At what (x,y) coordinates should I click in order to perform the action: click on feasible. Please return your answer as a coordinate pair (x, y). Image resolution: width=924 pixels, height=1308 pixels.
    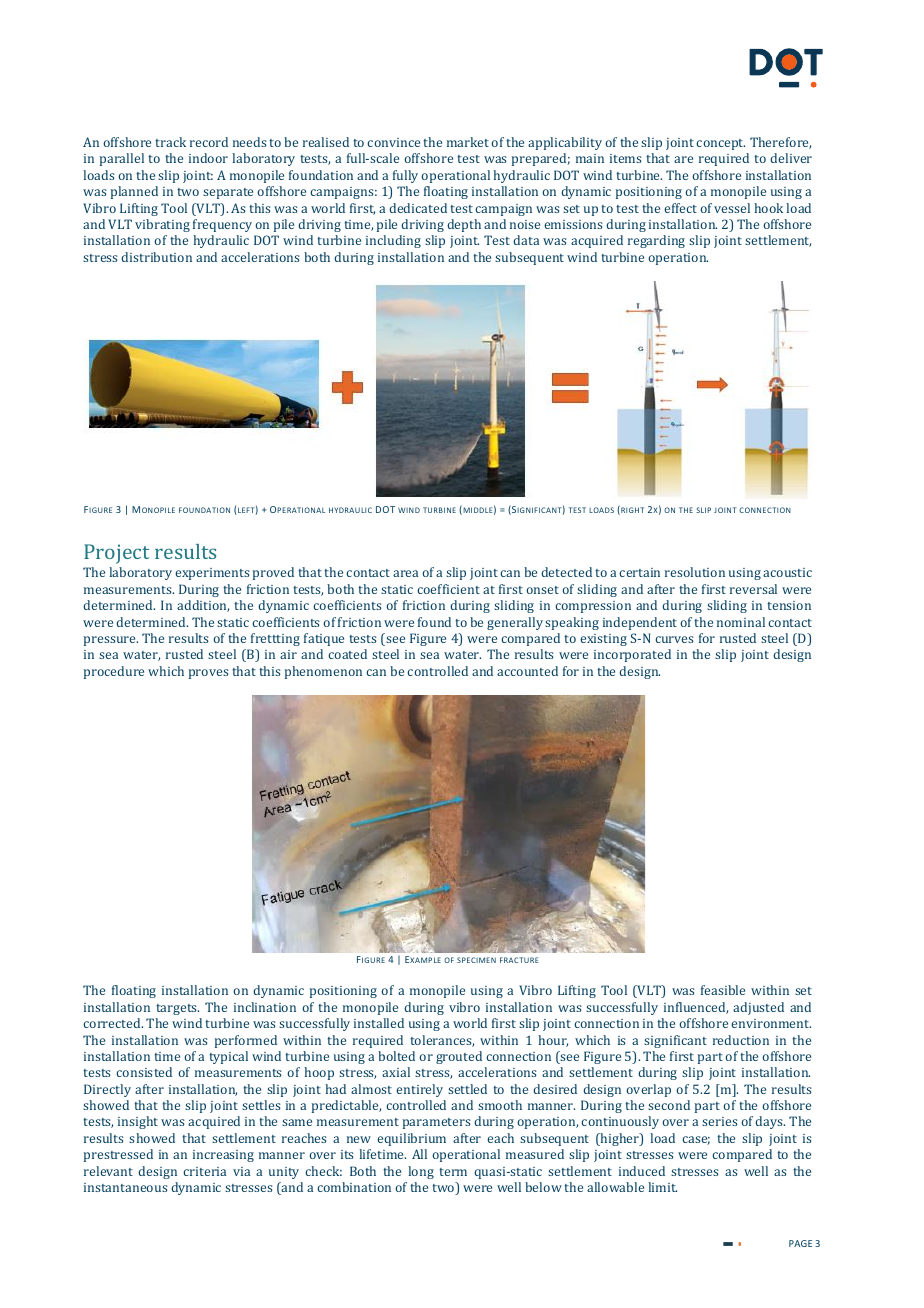
    Looking at the image, I should click on (723, 990).
